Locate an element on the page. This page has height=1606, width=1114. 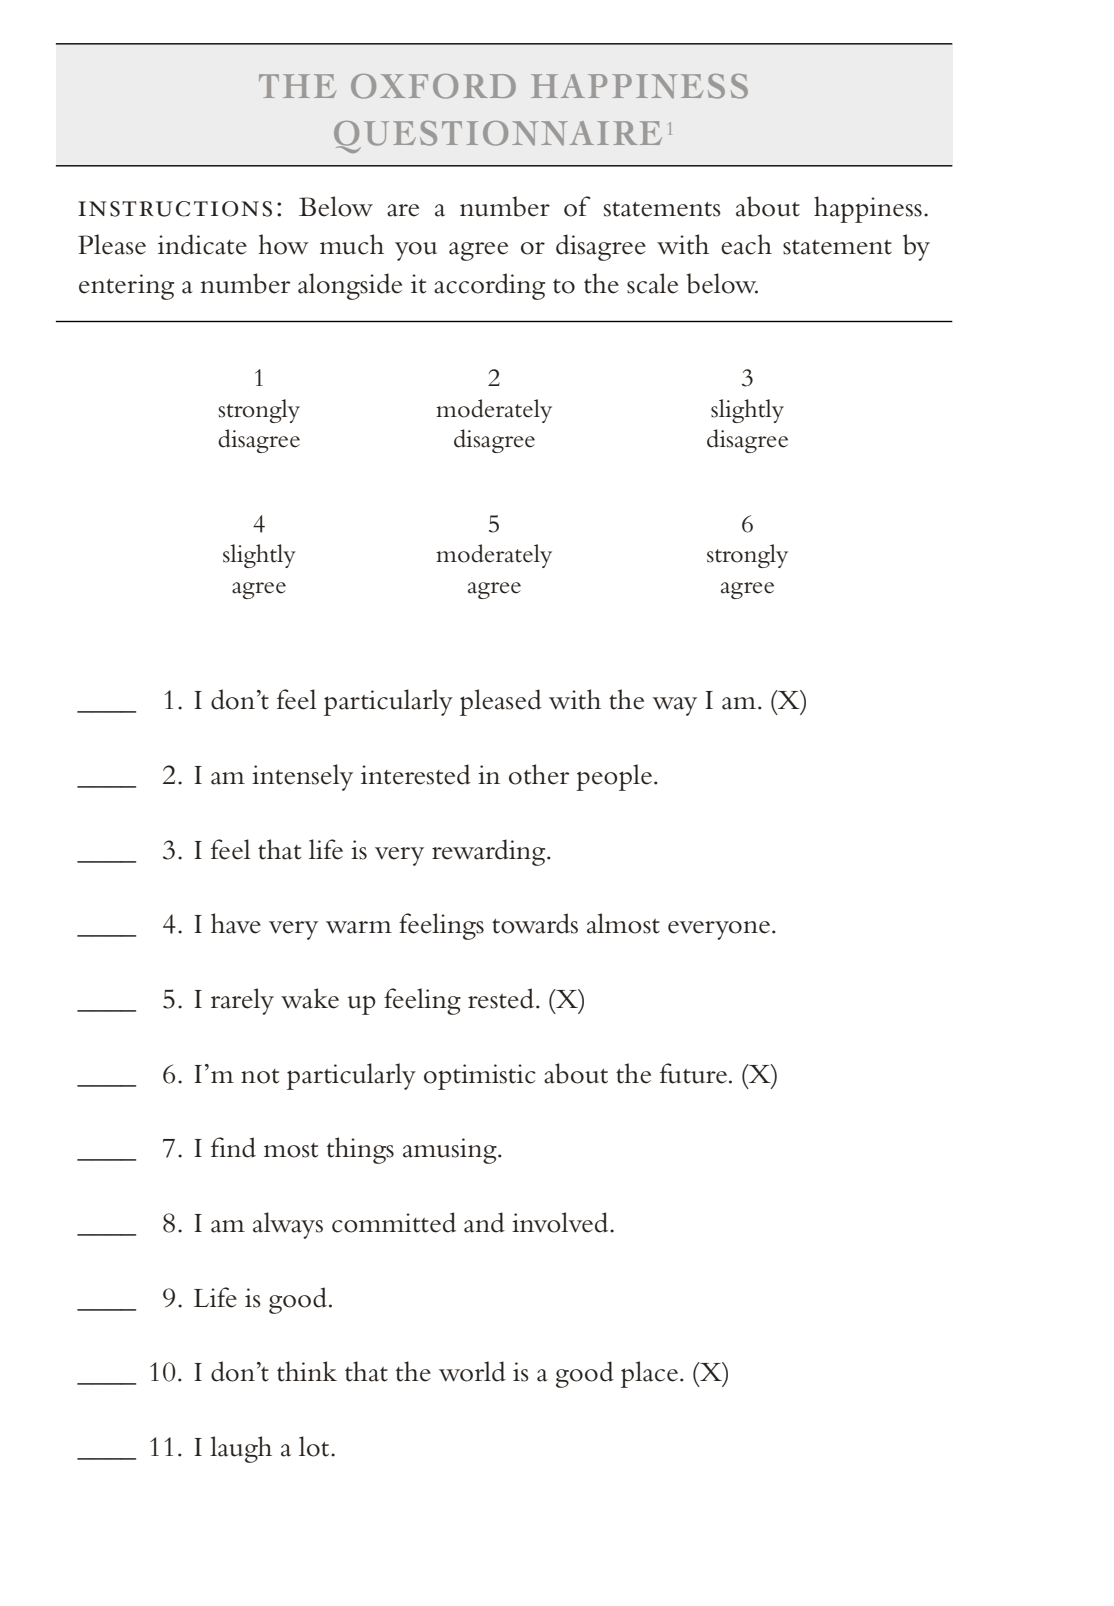
instructions is located at coordinates (175, 209).
